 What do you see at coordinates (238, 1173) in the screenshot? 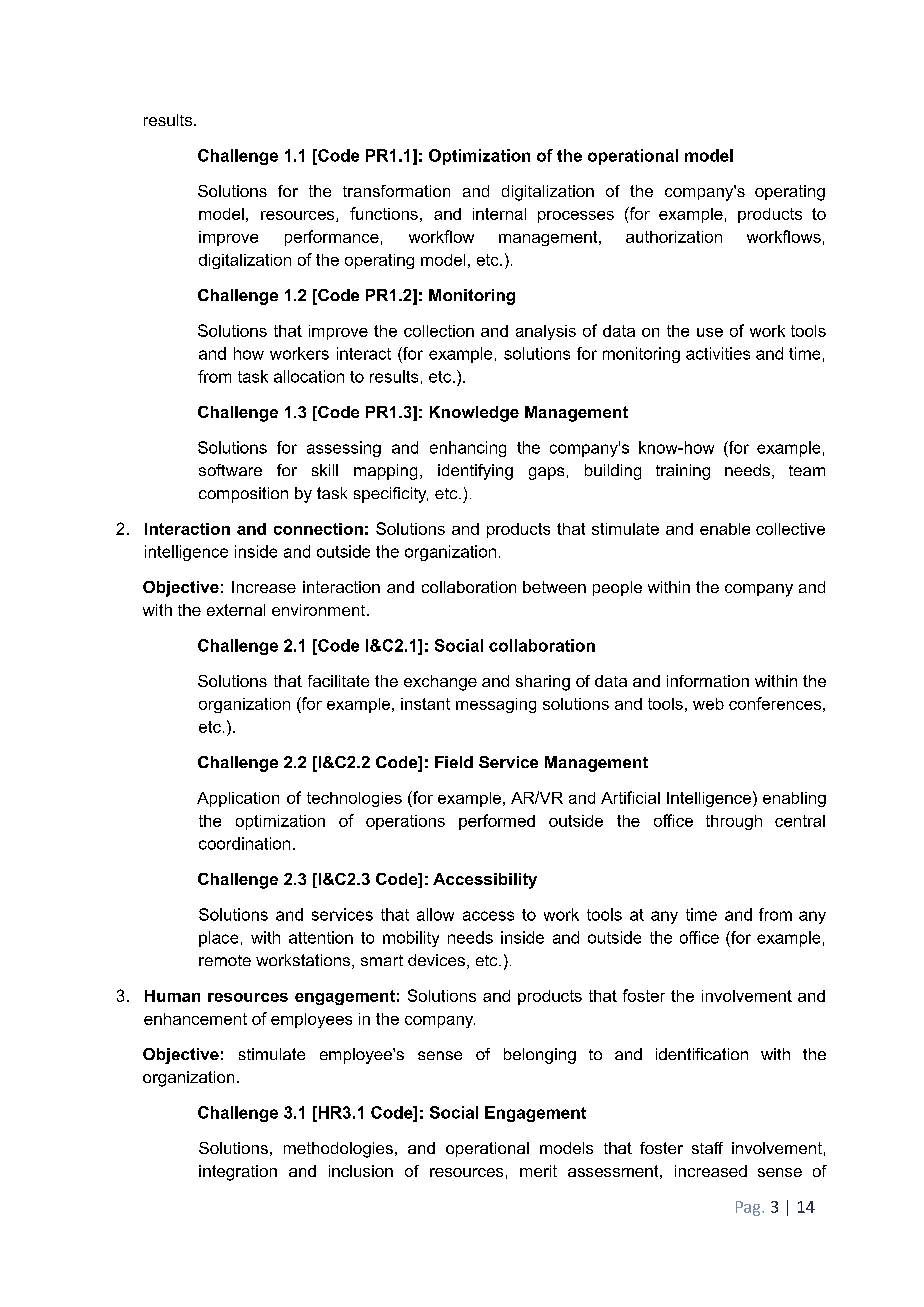
I see `integration` at bounding box center [238, 1173].
